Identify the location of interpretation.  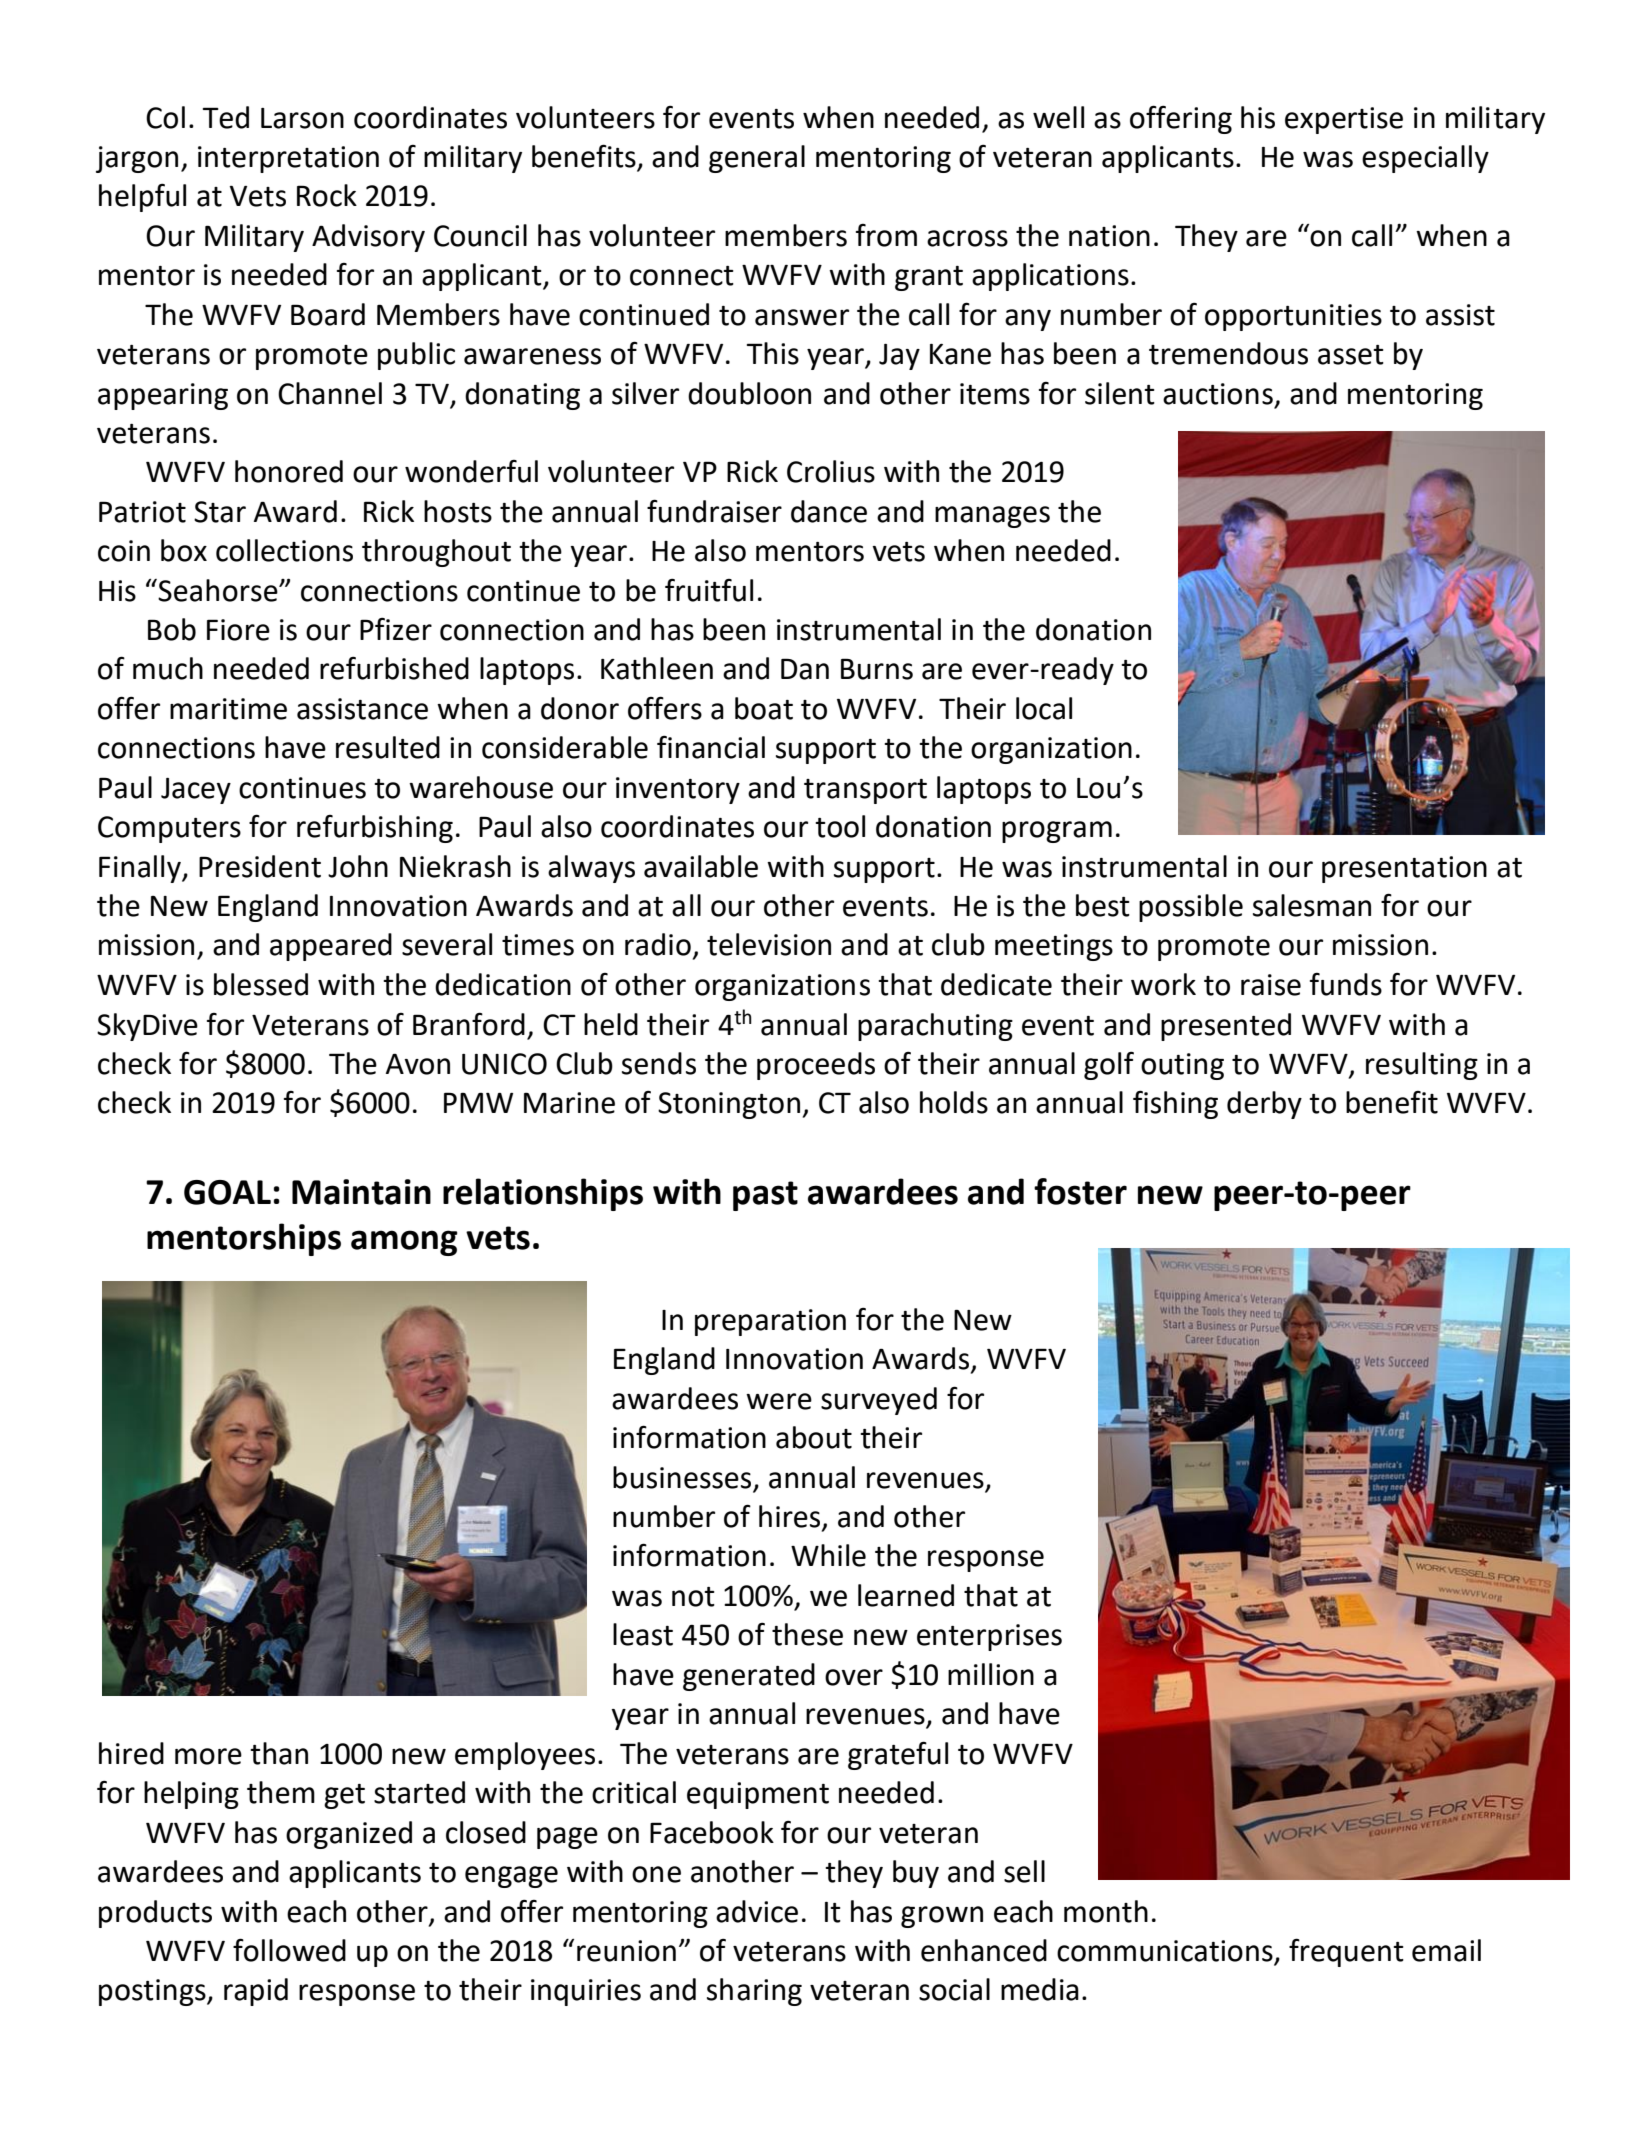
(288, 159).
